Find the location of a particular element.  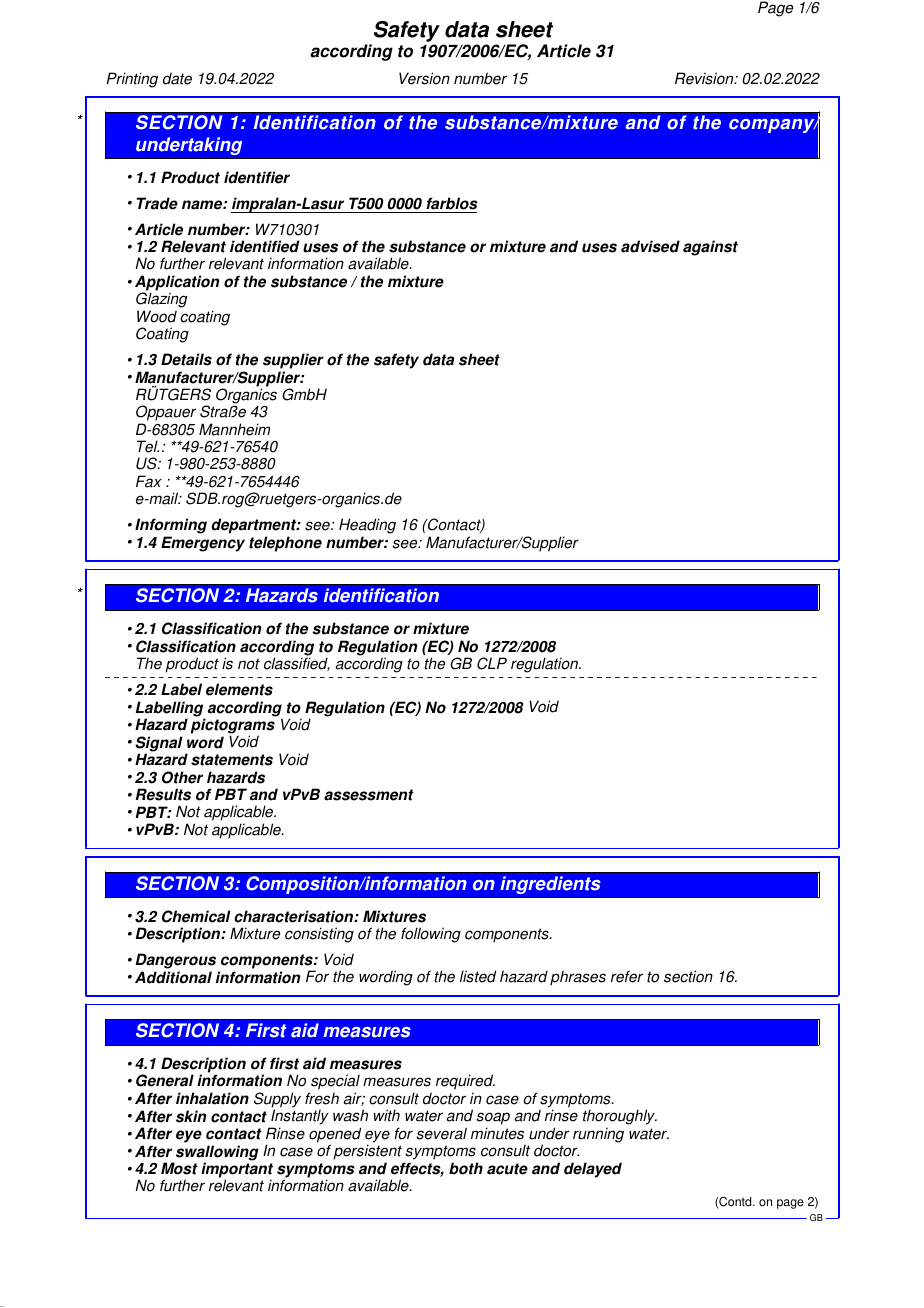

Version is located at coordinates (424, 78).
